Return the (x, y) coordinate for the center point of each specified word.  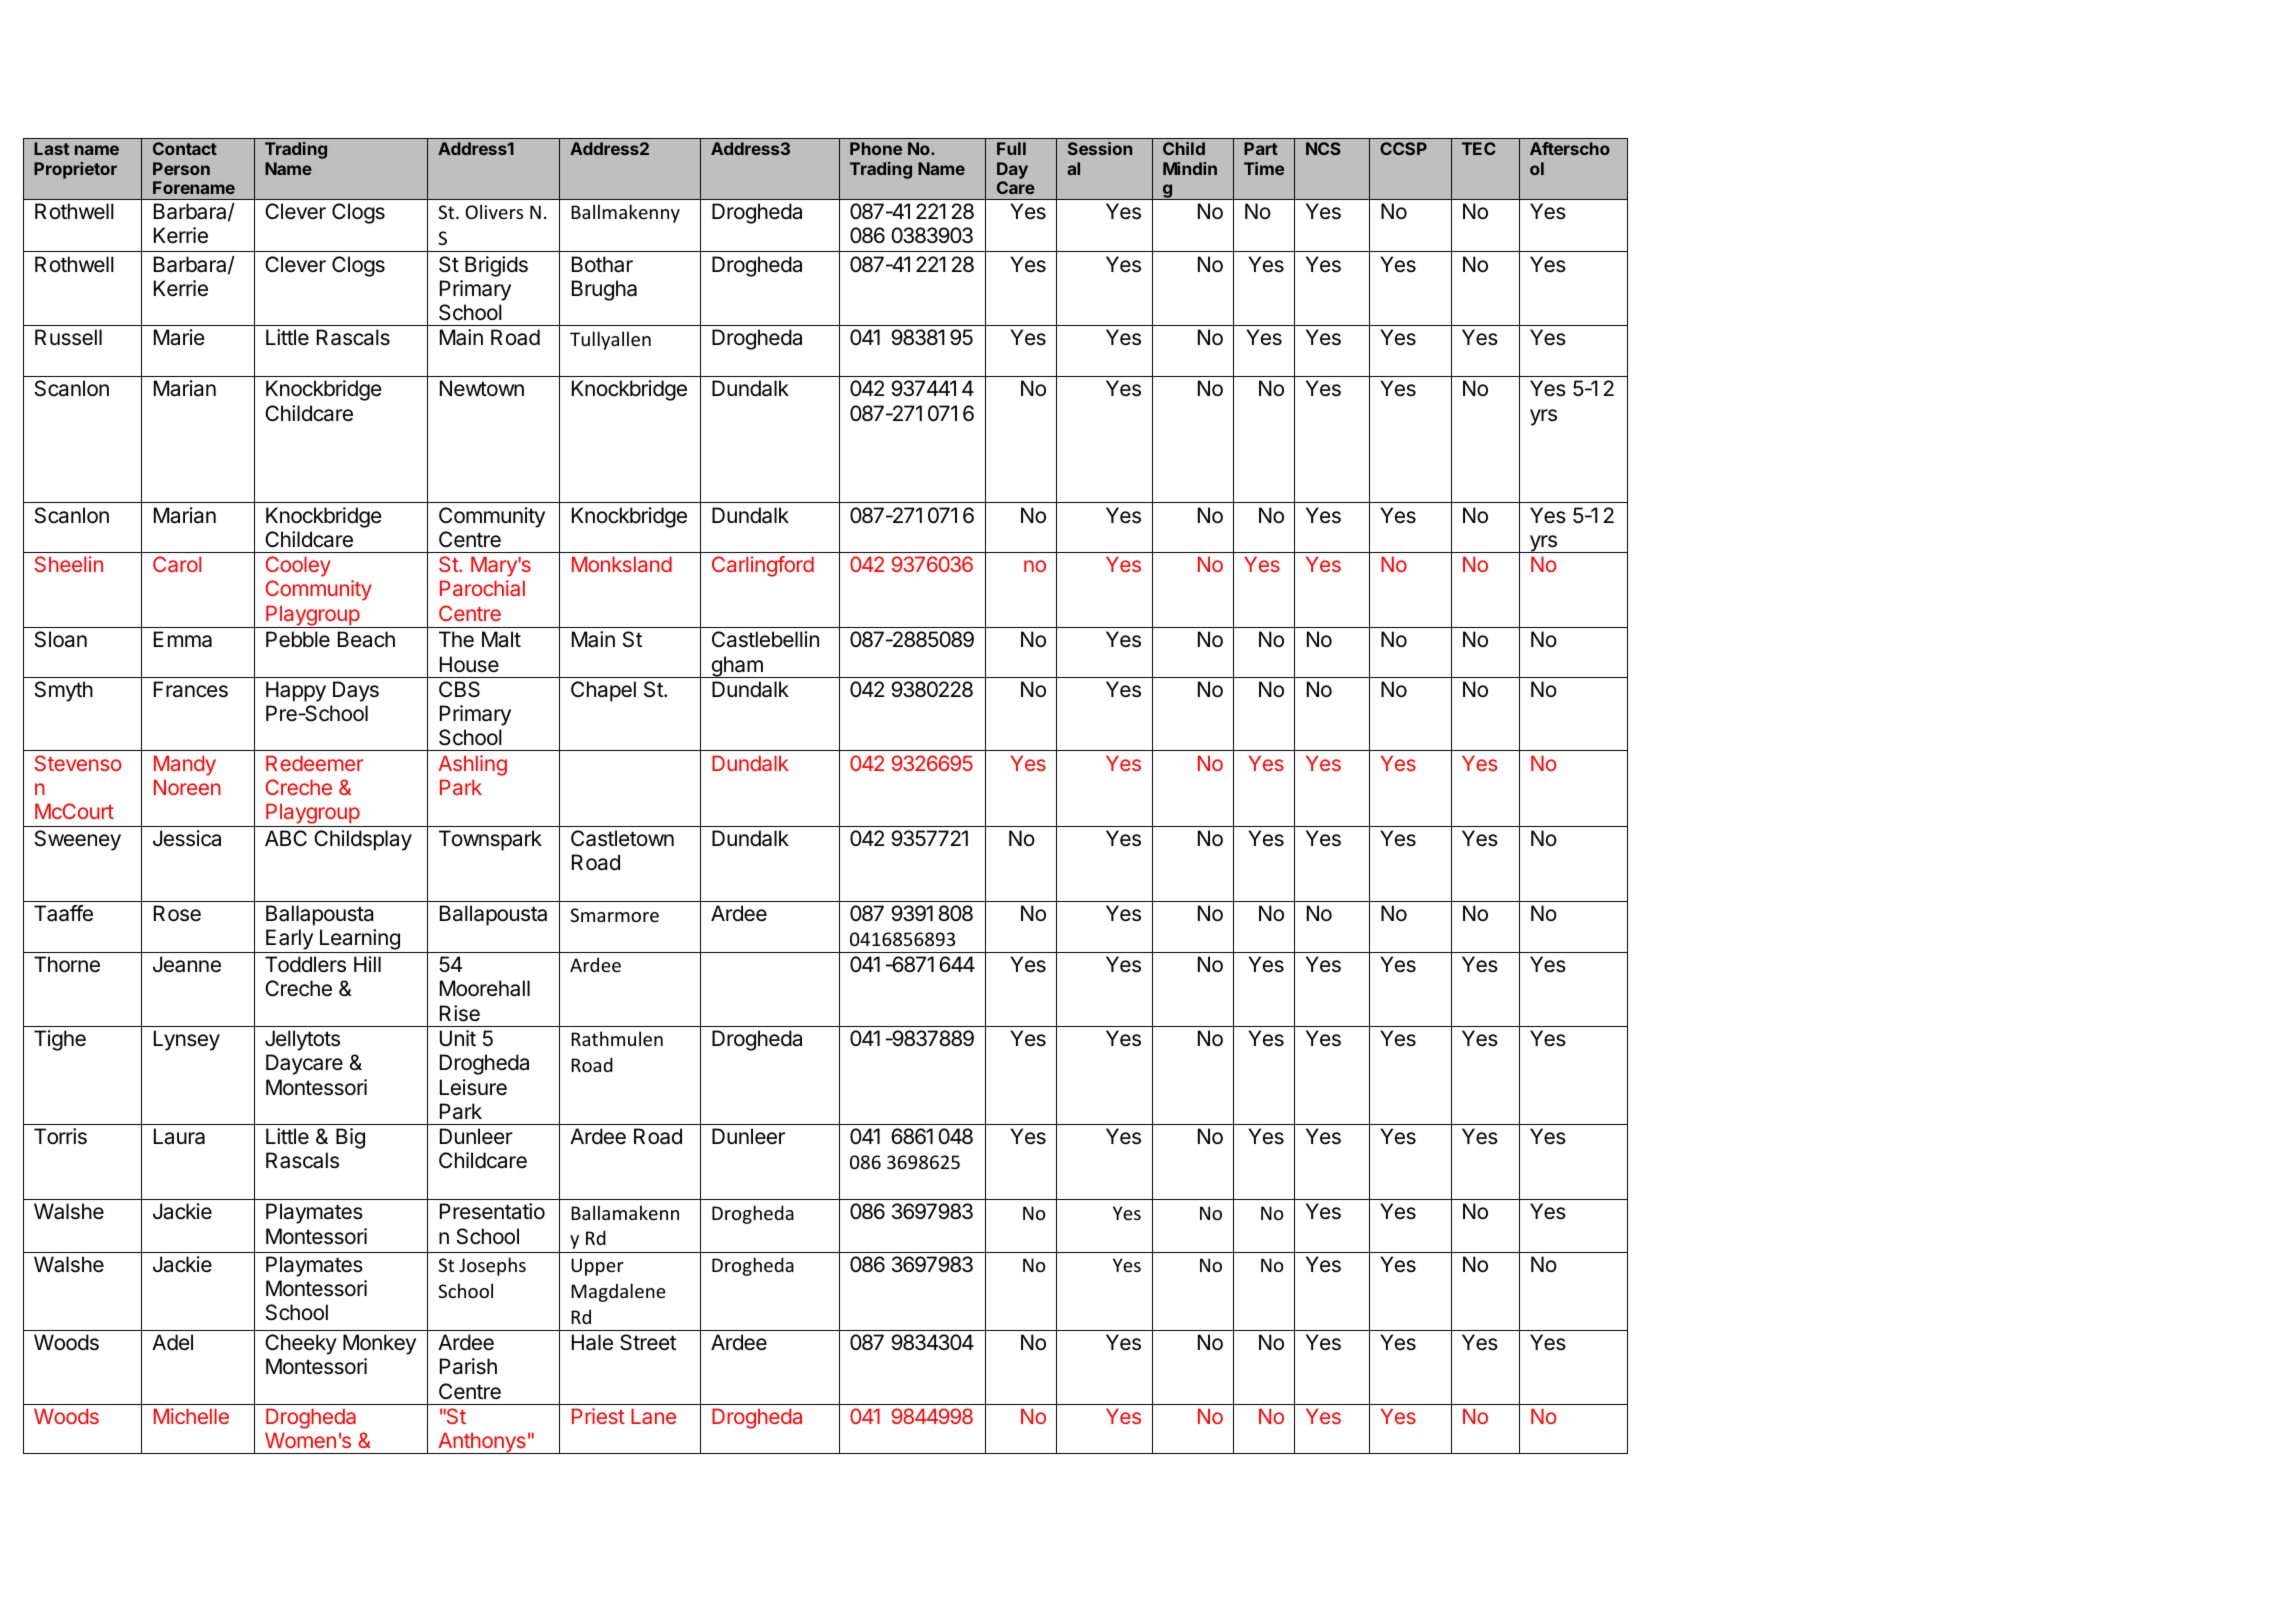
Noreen (187, 787)
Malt (501, 639)
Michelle (191, 1416)
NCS (1323, 148)
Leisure (473, 1087)
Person (181, 168)
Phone (876, 148)
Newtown (482, 388)
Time (1264, 168)
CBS (459, 689)
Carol (177, 564)
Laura (179, 1136)
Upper (597, 1267)
